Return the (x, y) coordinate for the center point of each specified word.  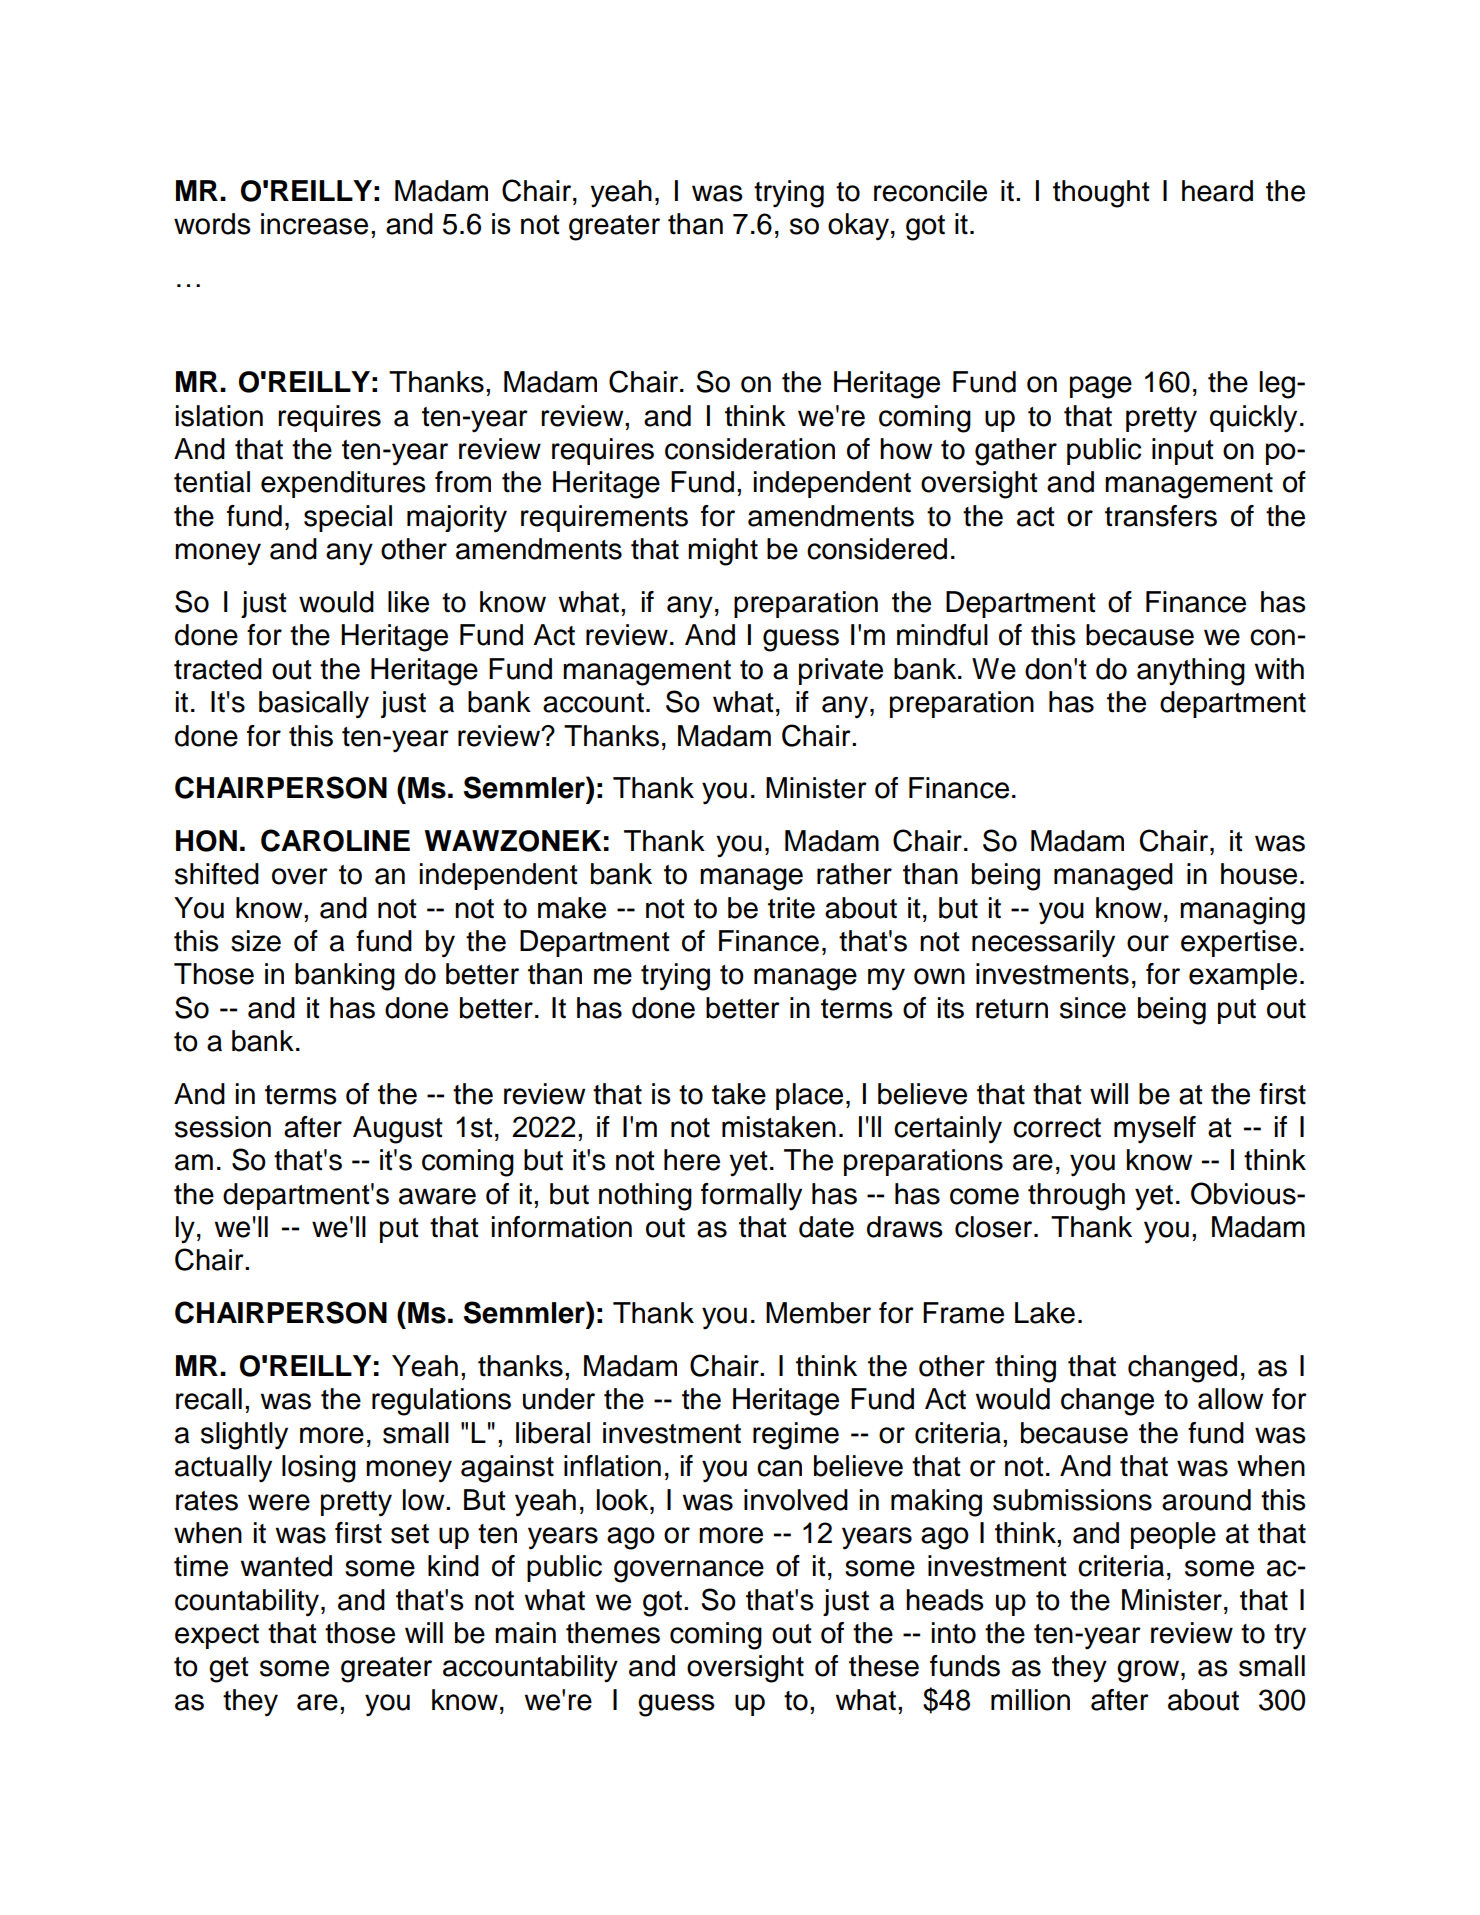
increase (314, 224)
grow (1149, 1671)
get (229, 1670)
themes (613, 1633)
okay (858, 227)
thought (1101, 194)
